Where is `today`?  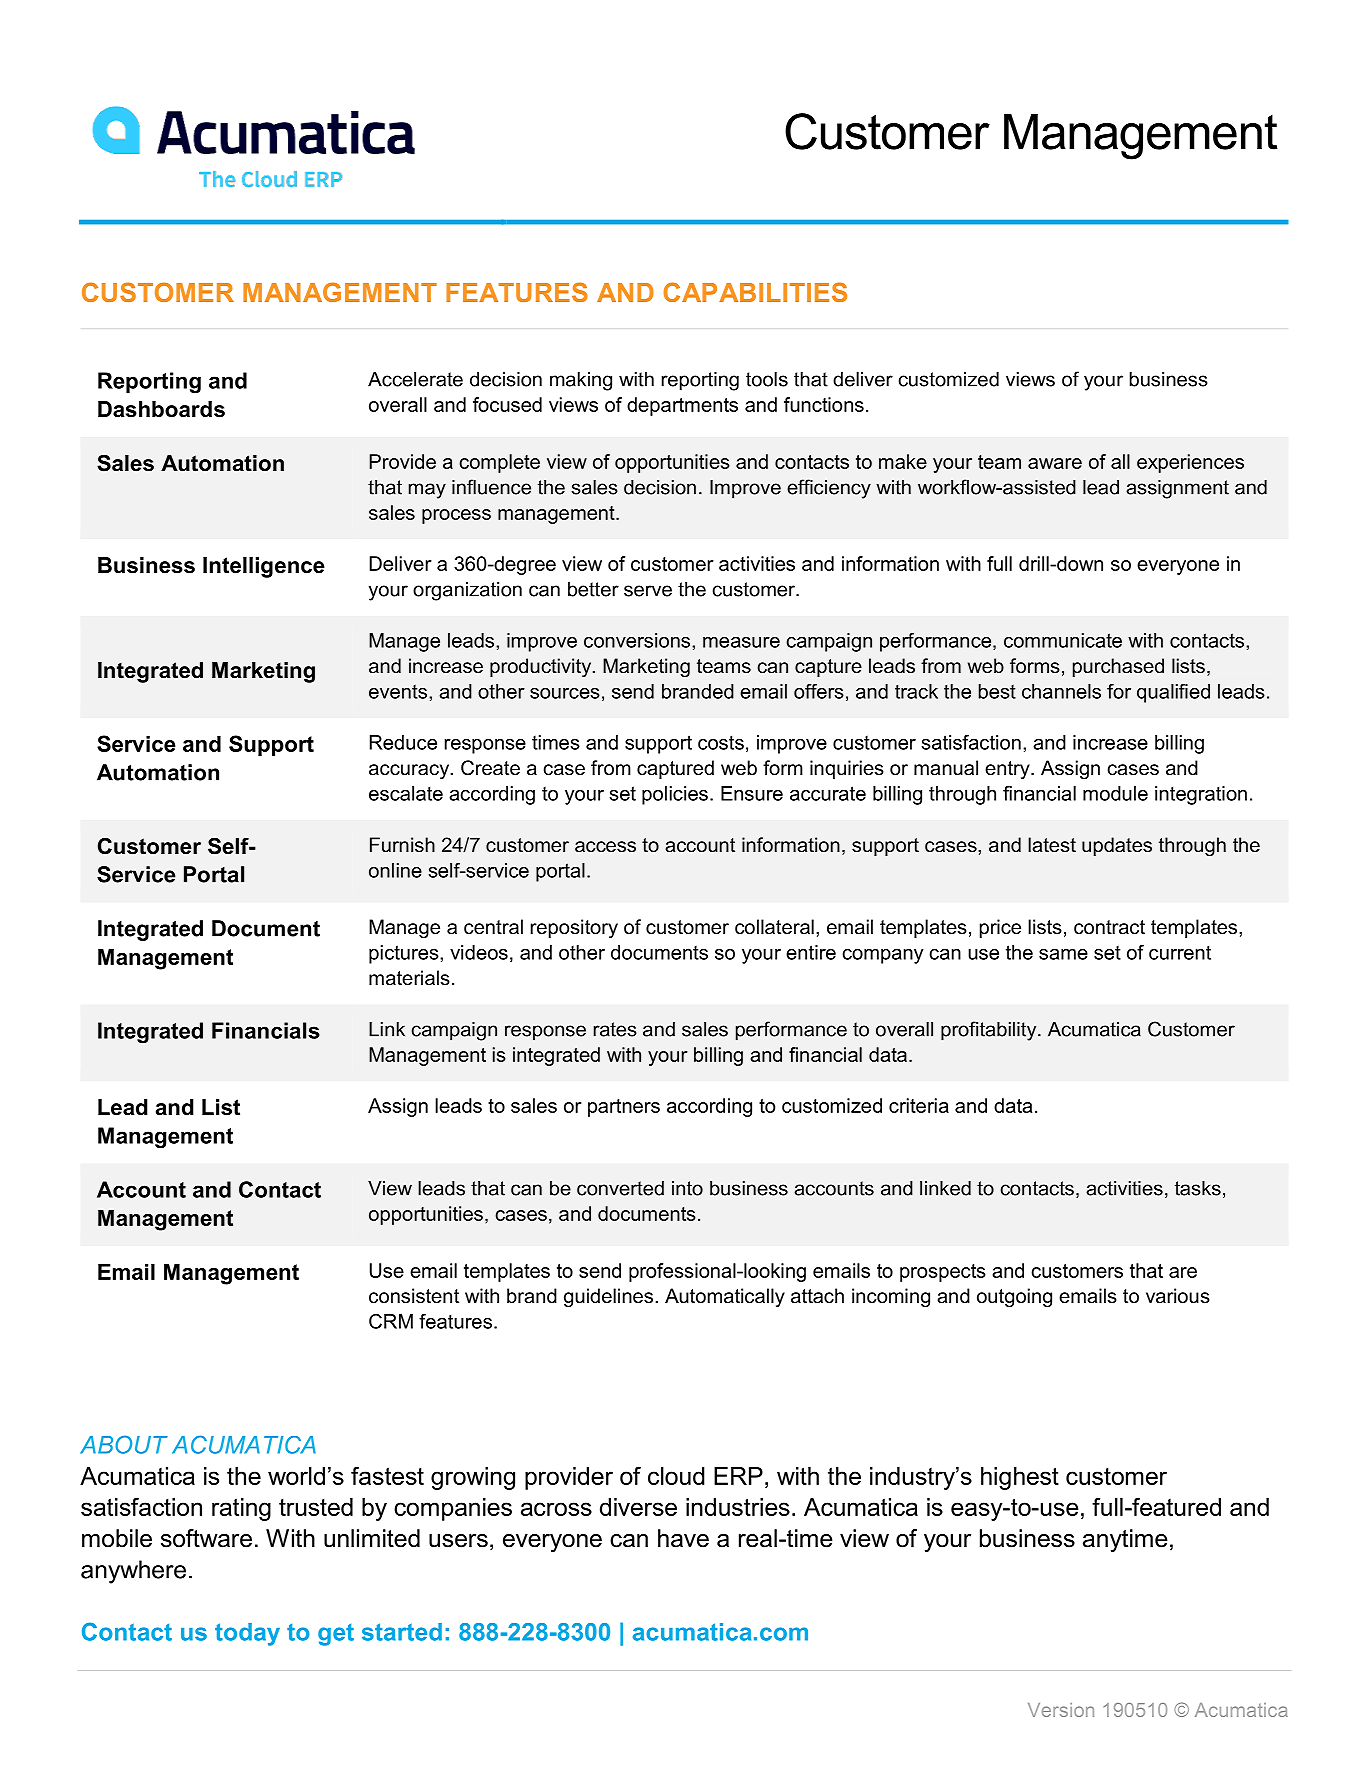 today is located at coordinates (247, 1634).
